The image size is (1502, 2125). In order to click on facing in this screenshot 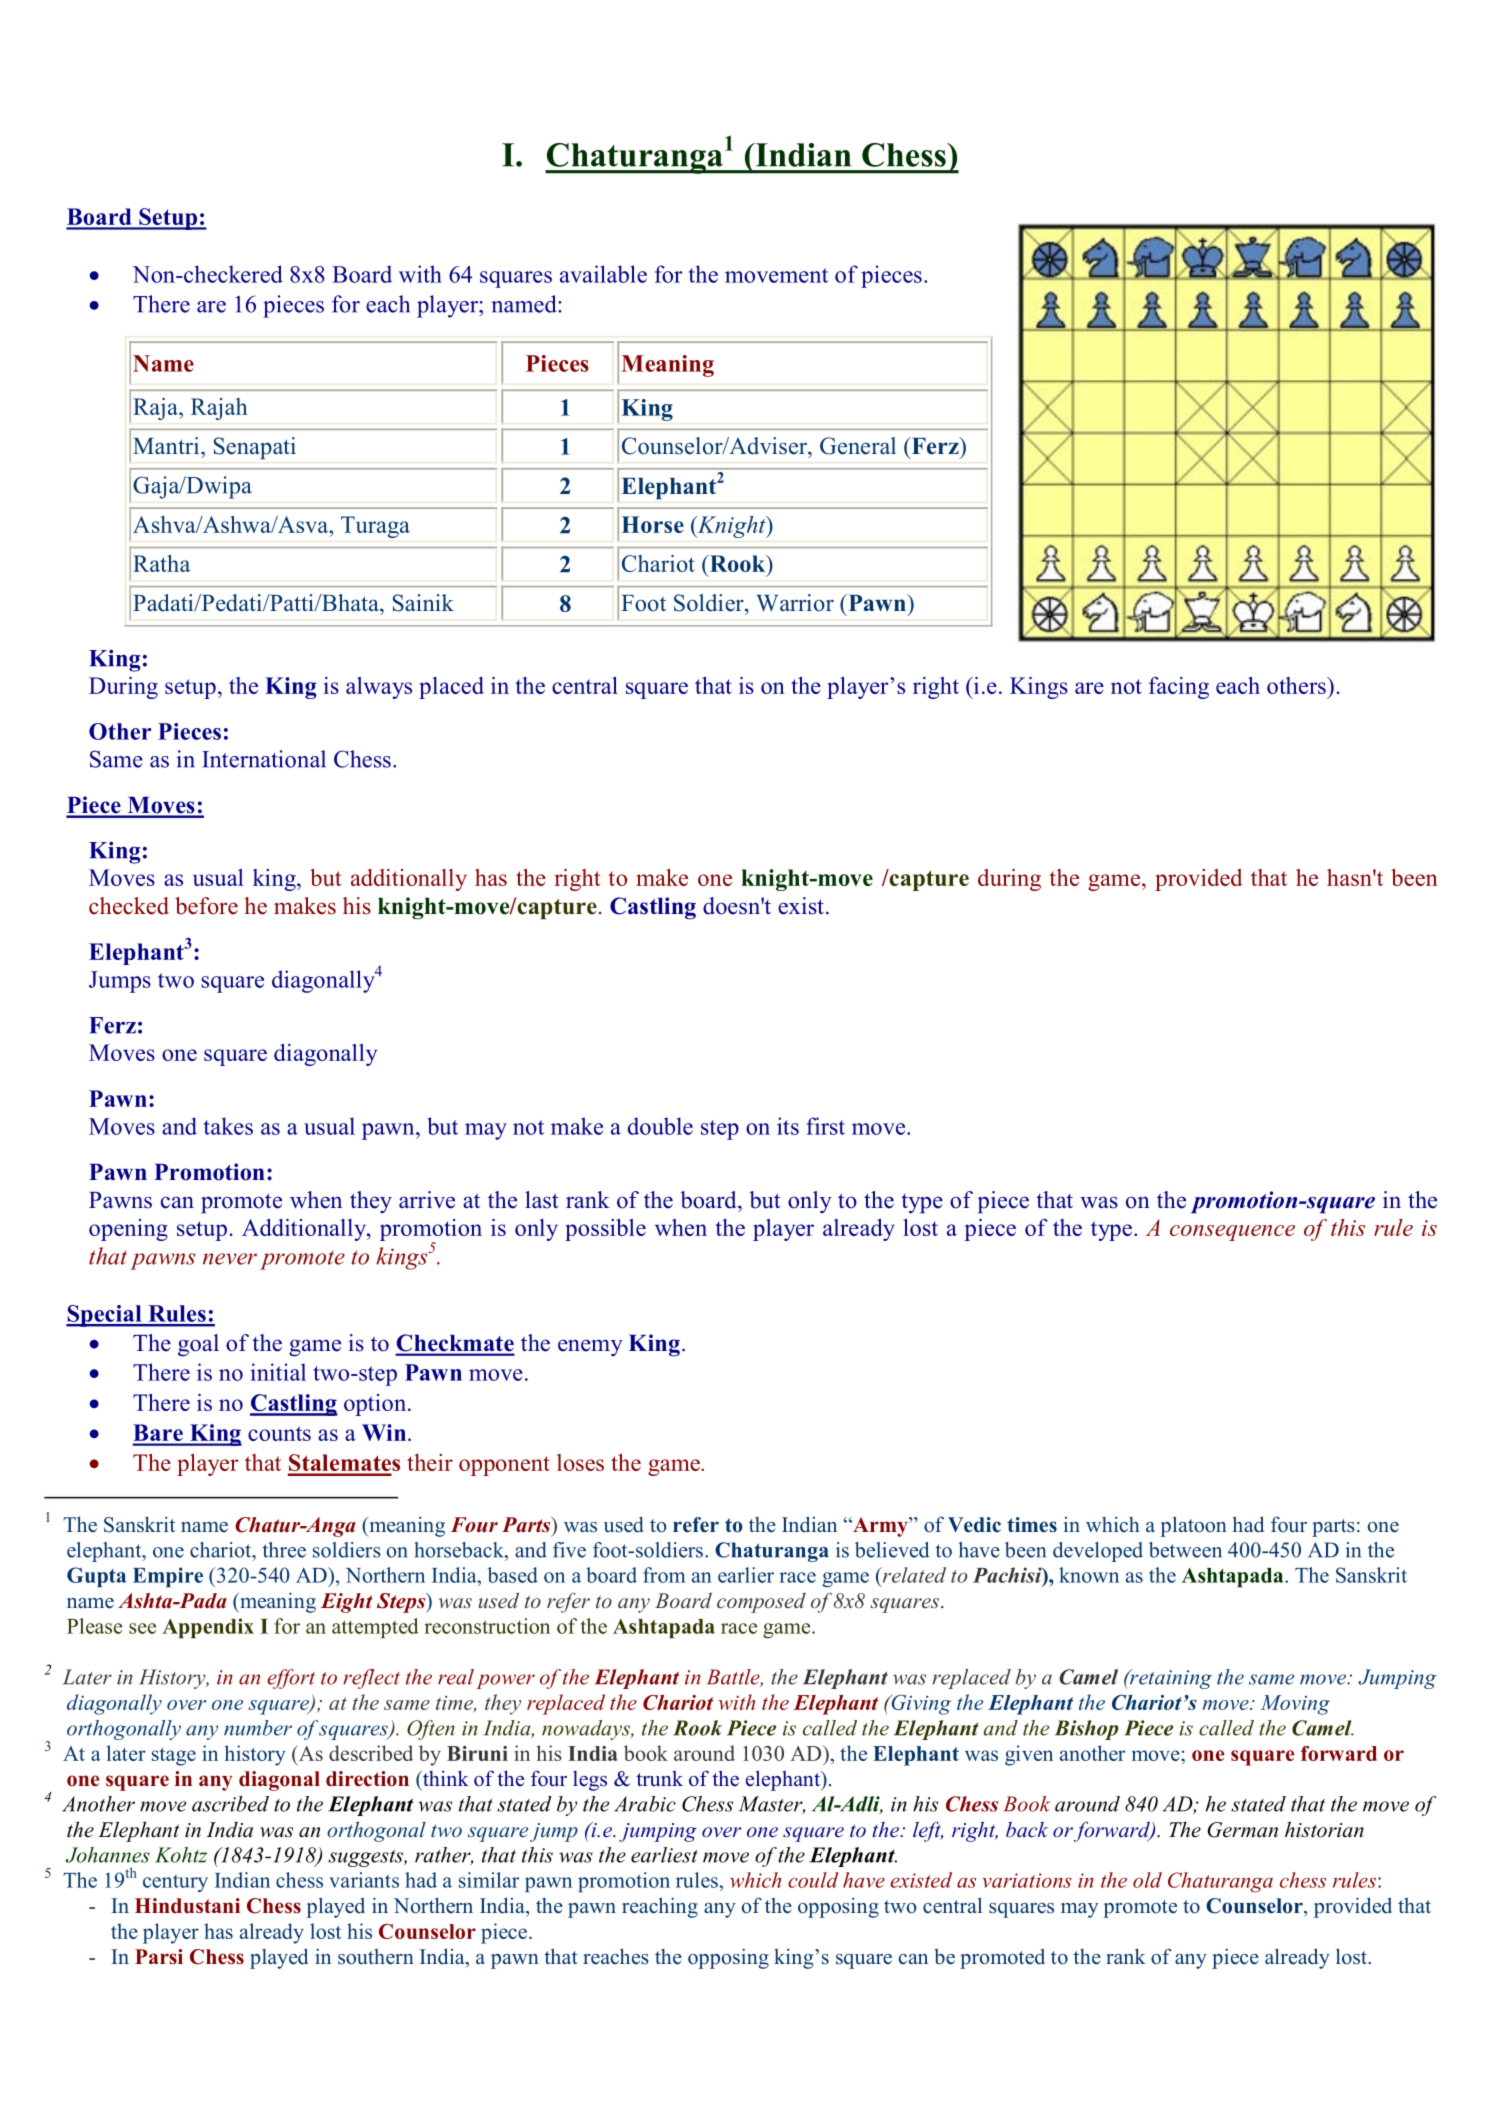, I will do `click(1179, 688)`.
